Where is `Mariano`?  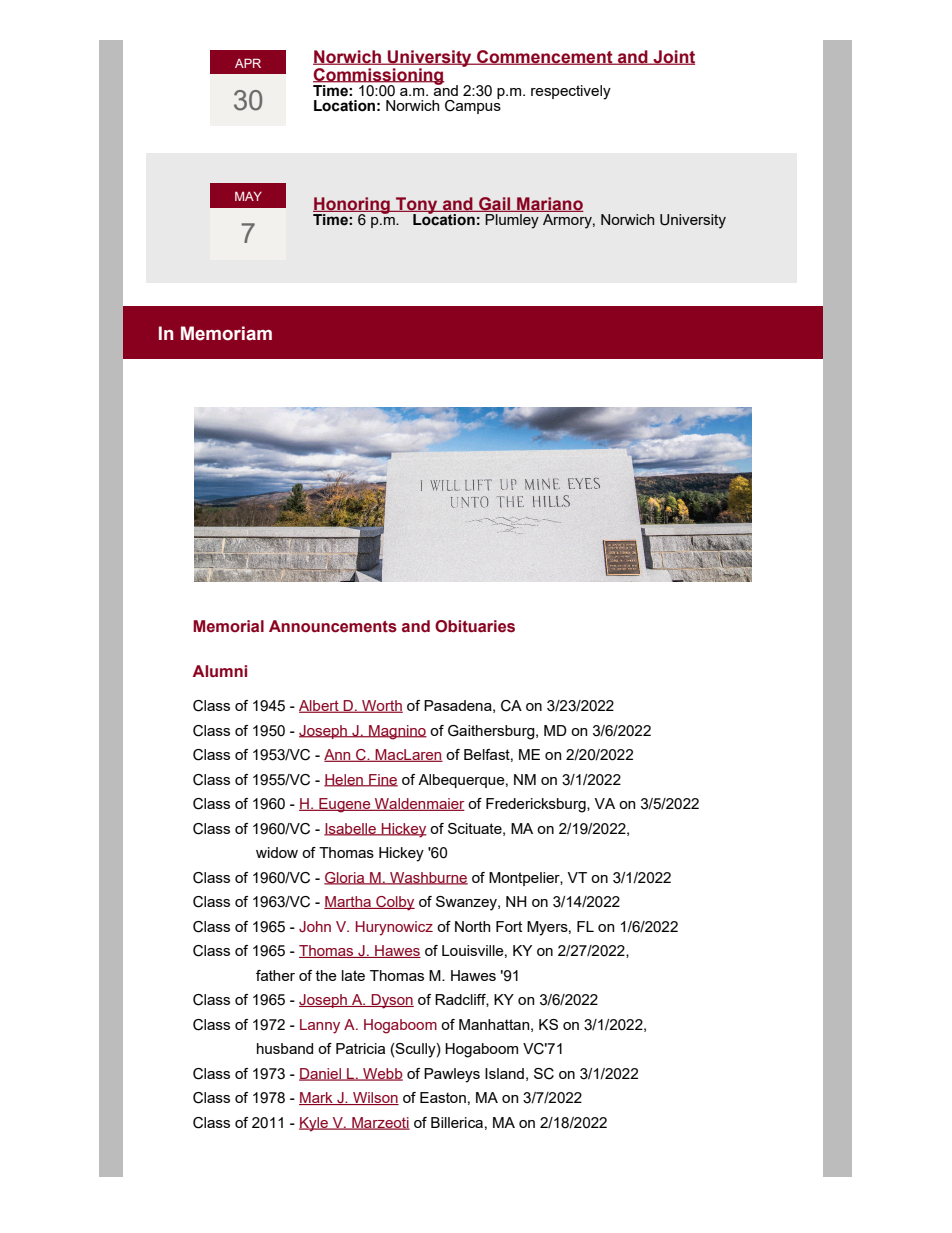
Mariano is located at coordinates (549, 204).
